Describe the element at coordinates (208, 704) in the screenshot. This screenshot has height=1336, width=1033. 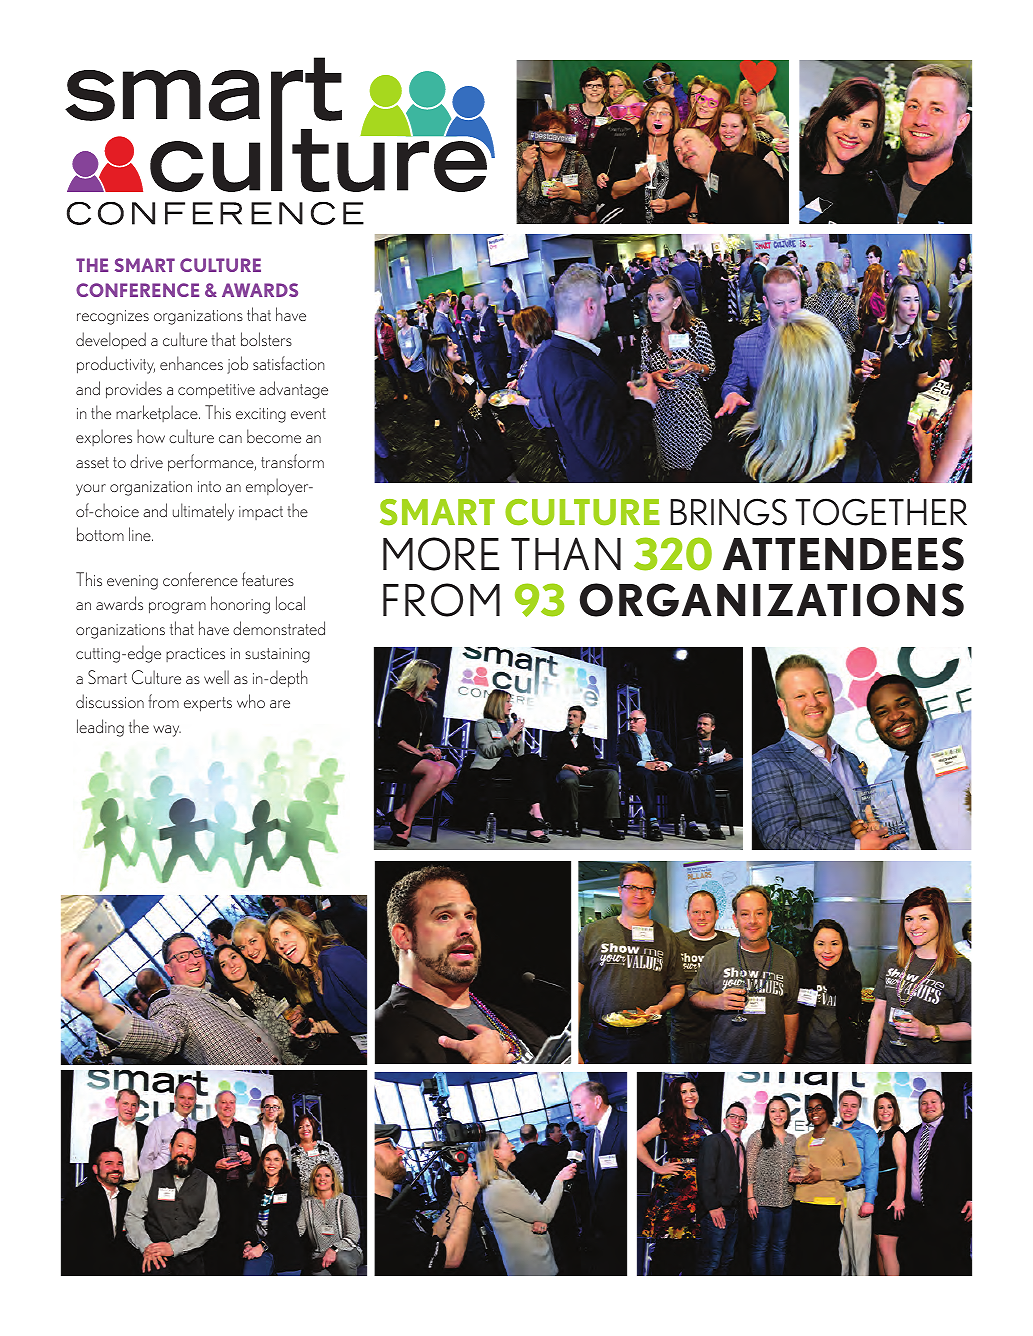
I see `experts` at that location.
